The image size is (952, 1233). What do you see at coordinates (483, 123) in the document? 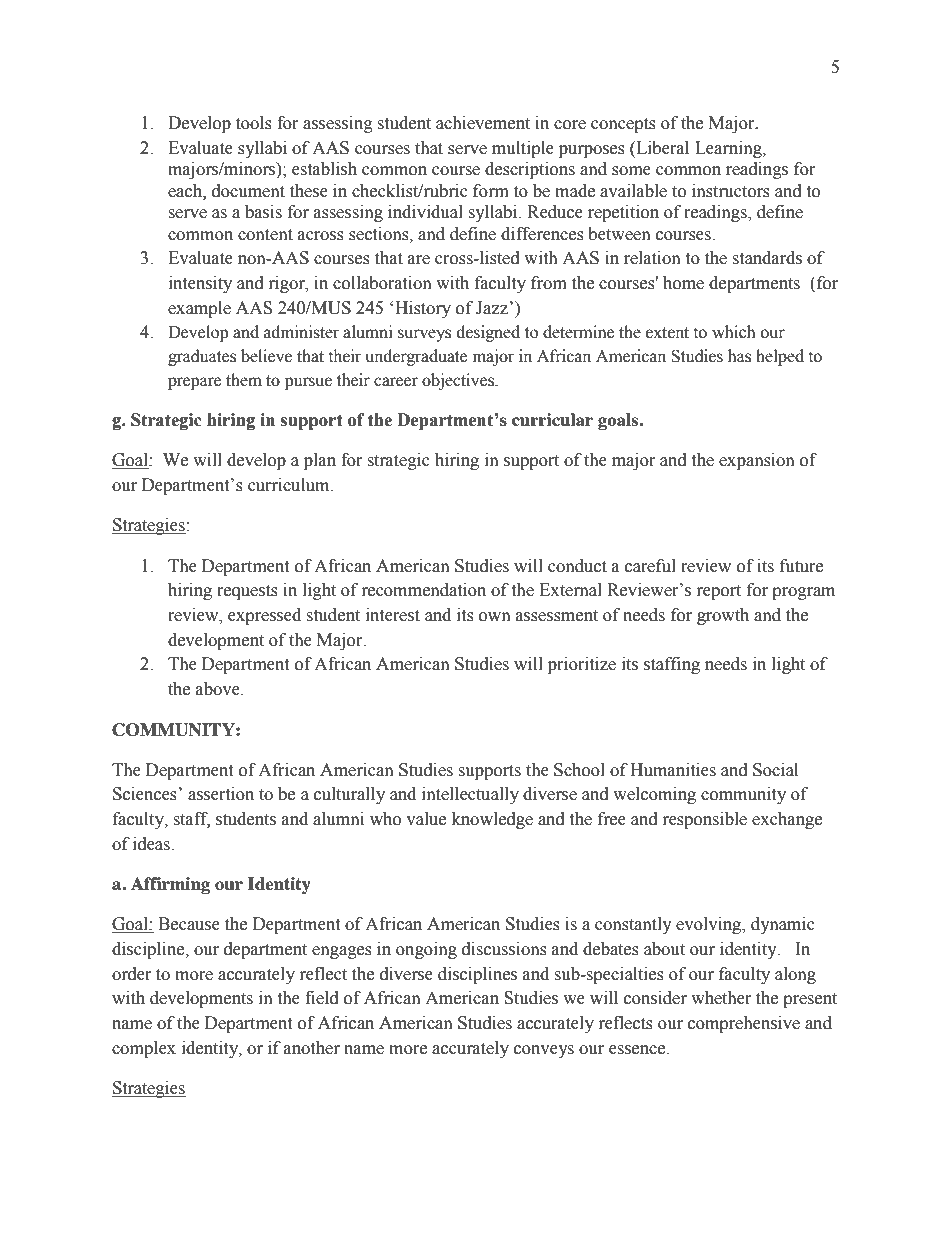
I see `achievement` at bounding box center [483, 123].
